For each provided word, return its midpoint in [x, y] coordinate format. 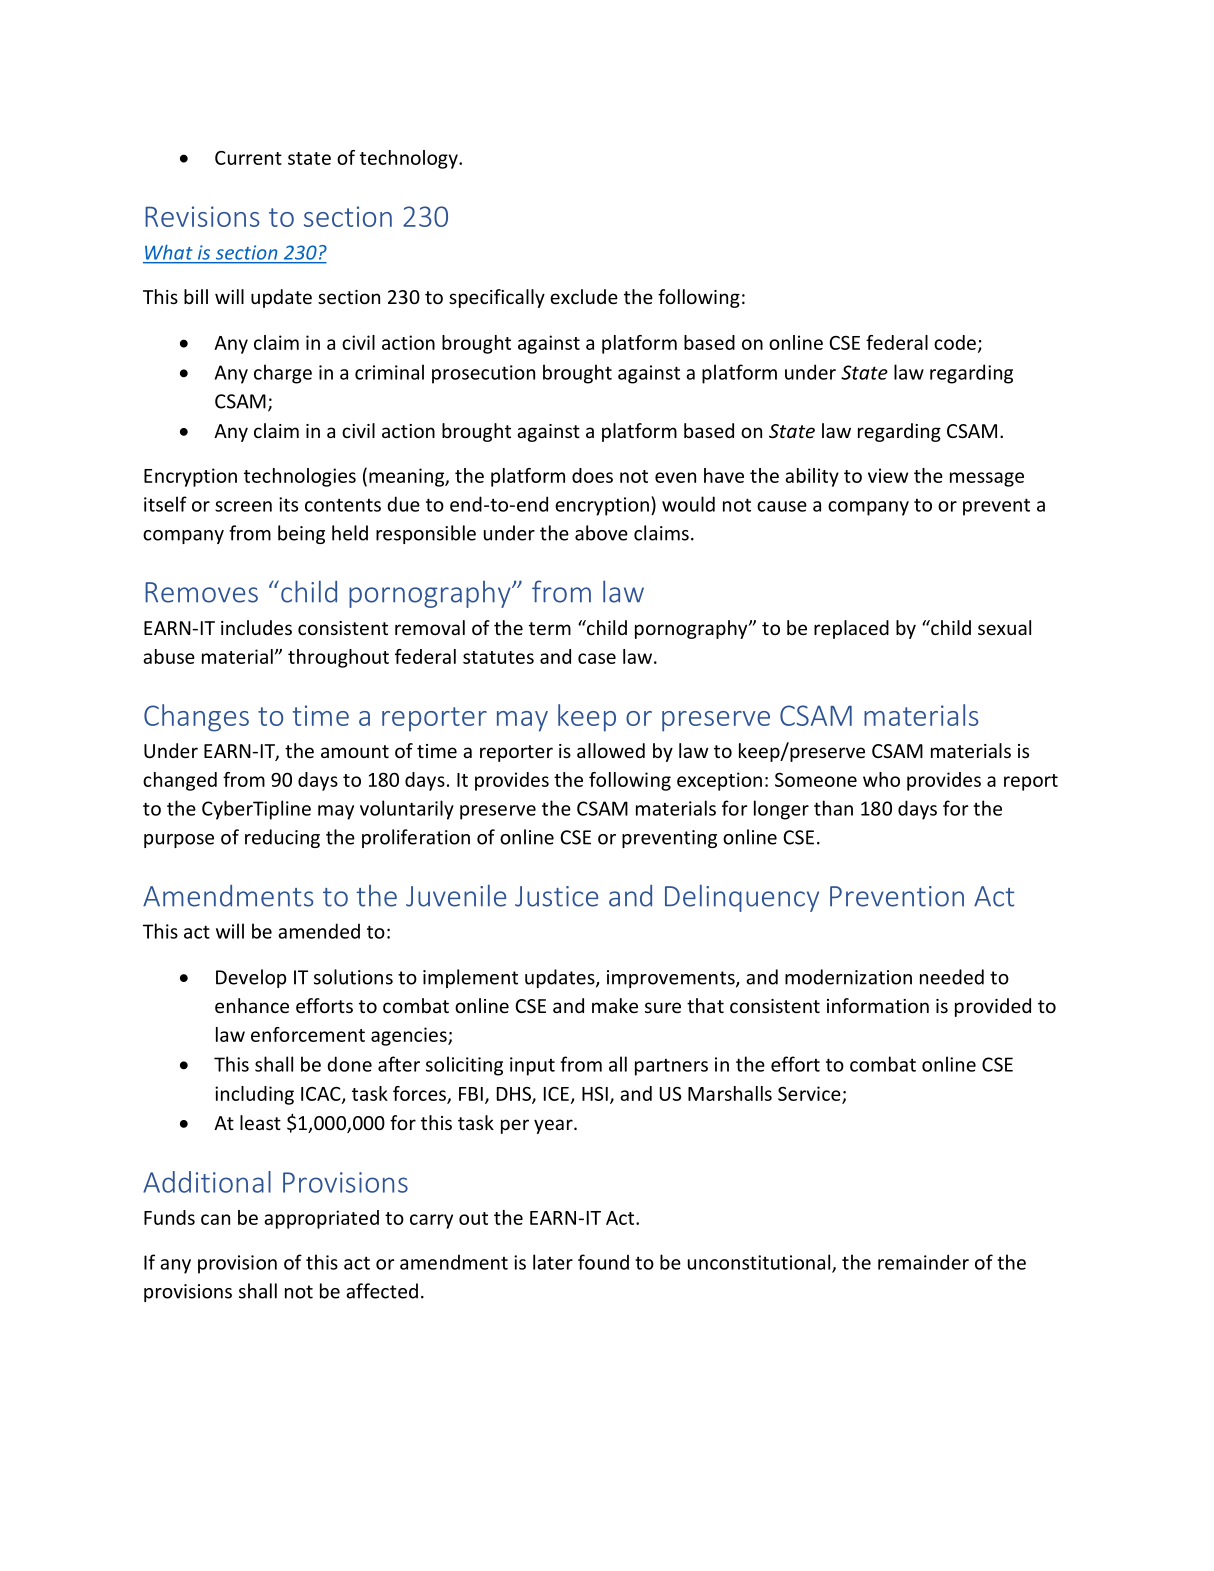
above [601, 533]
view [888, 475]
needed [952, 977]
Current [248, 158]
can [215, 1219]
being [301, 534]
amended [319, 931]
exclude [584, 296]
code [955, 342]
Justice [556, 896]
